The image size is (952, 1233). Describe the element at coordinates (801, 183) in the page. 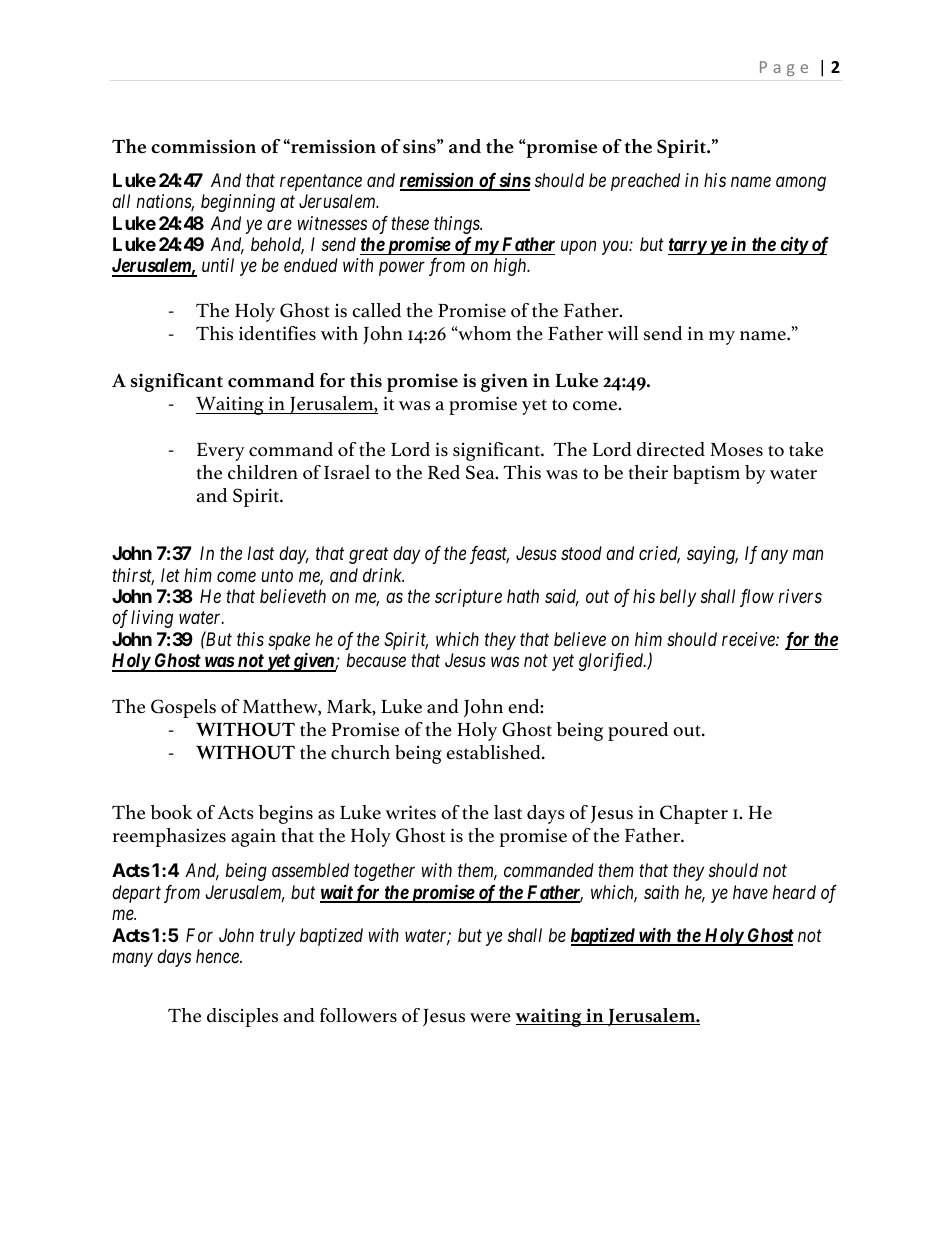

I see `among` at that location.
